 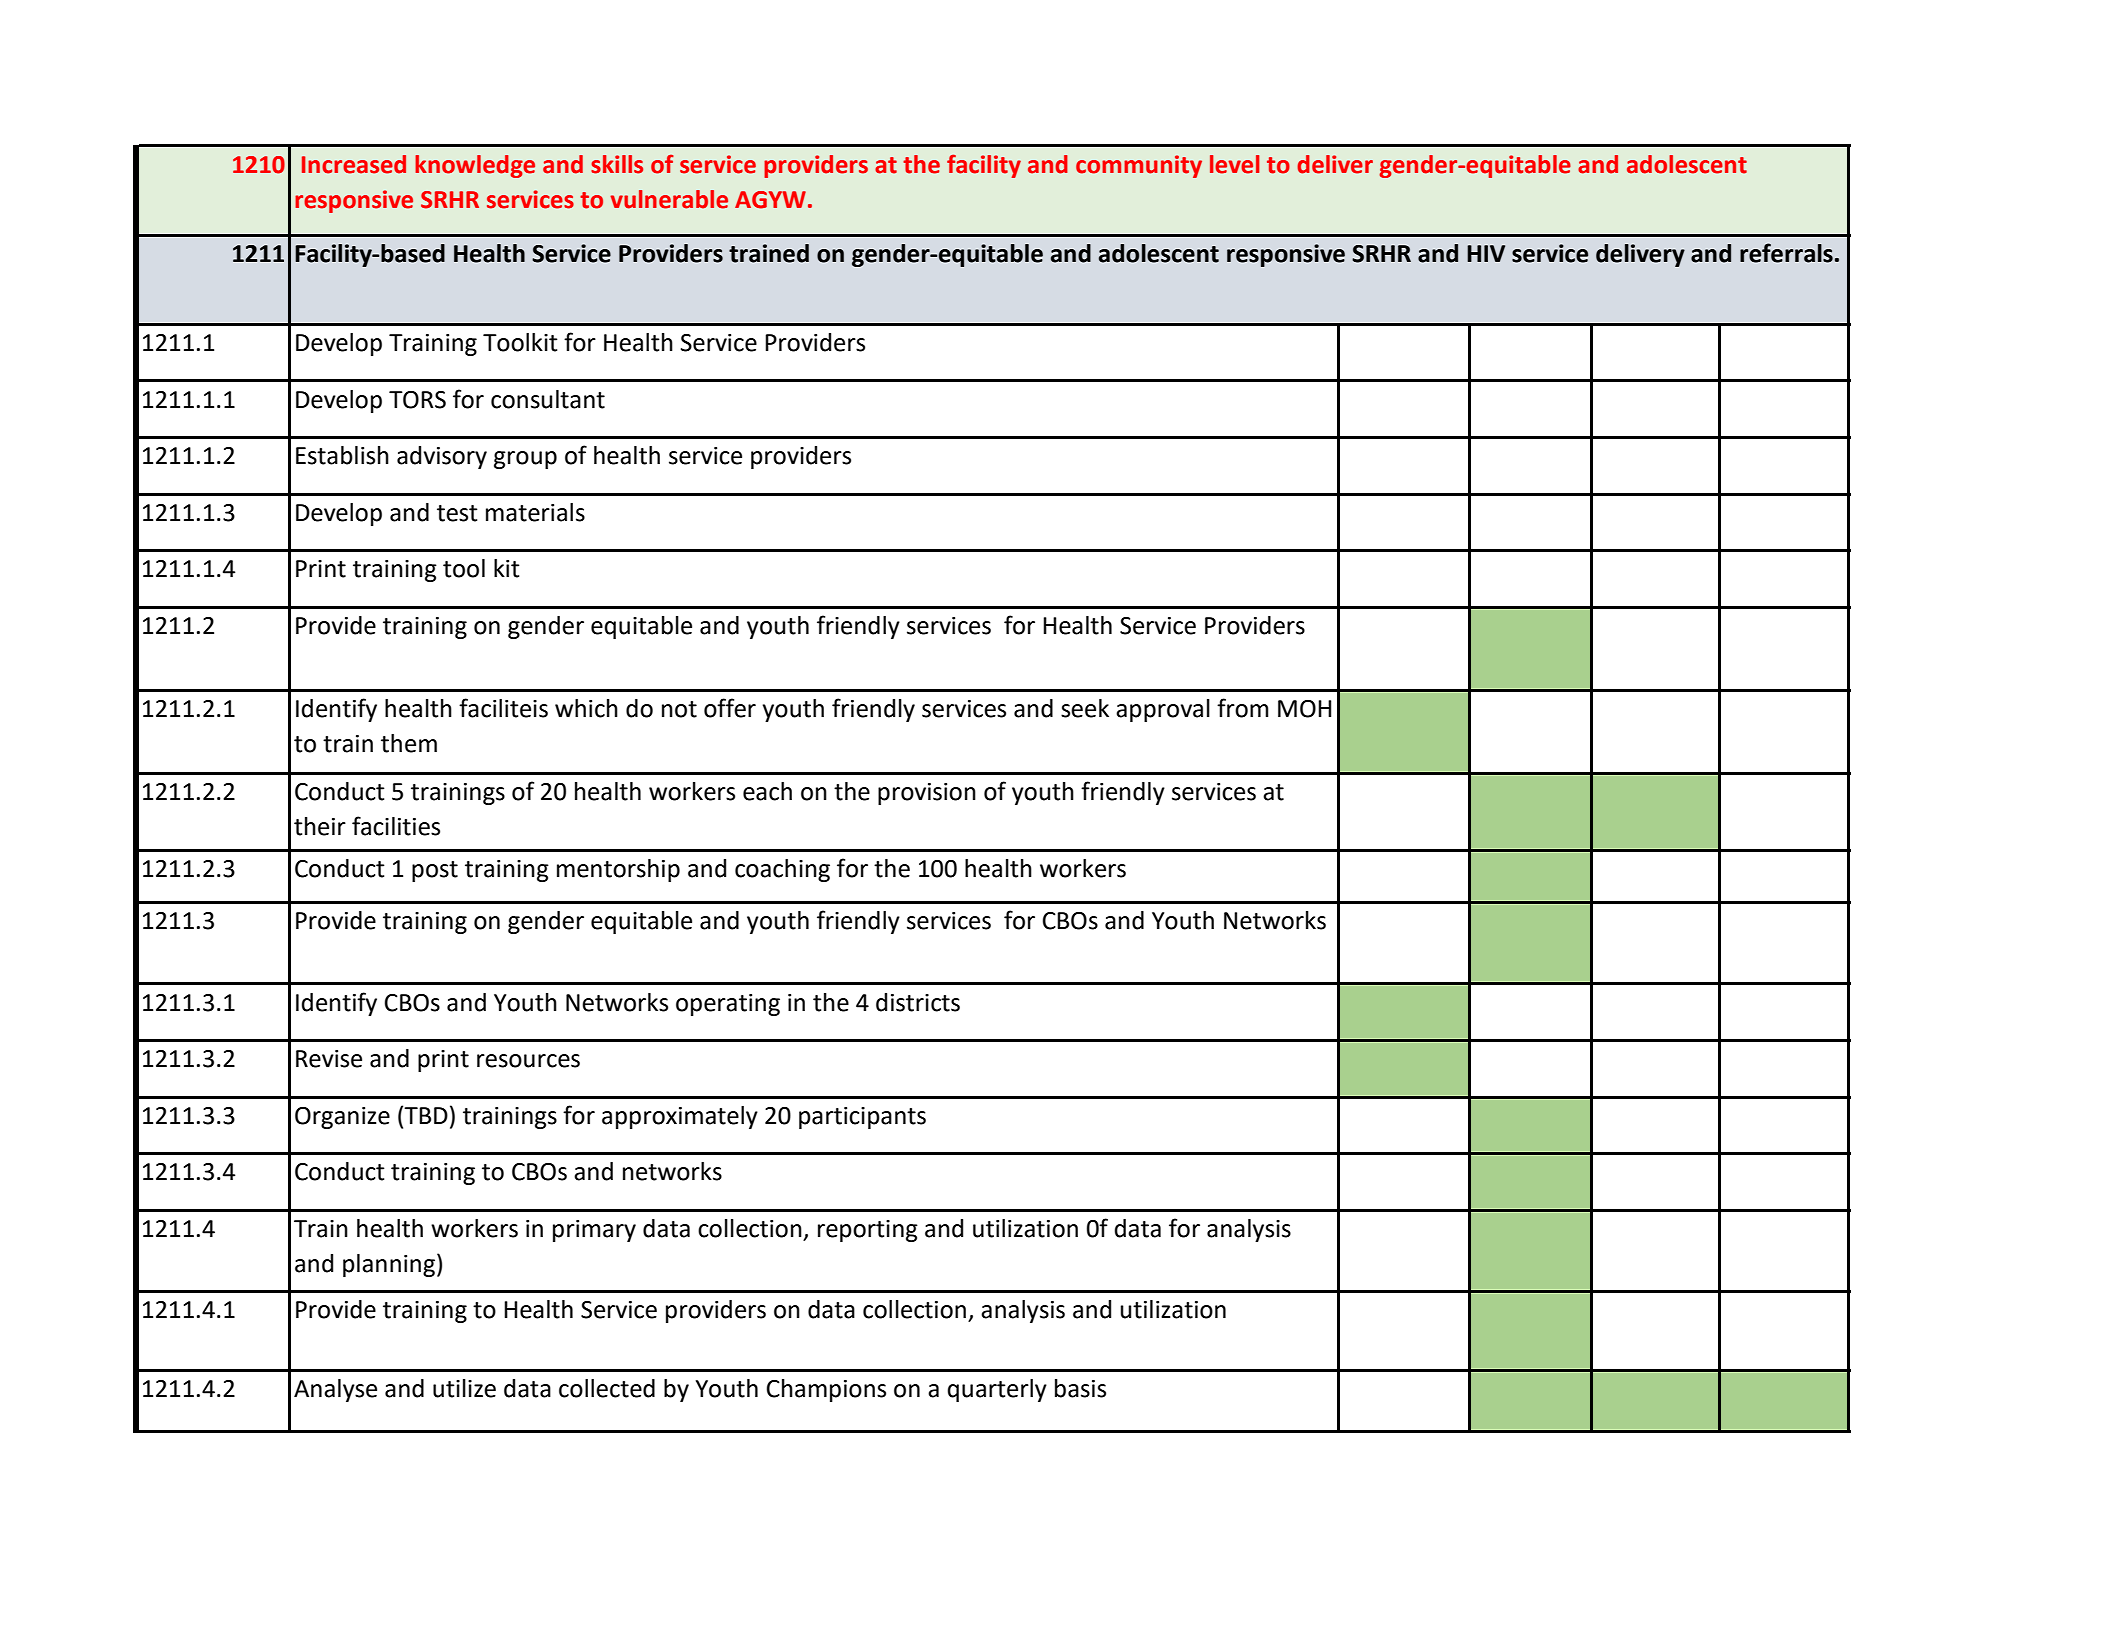 What do you see at coordinates (435, 871) in the screenshot?
I see `post` at bounding box center [435, 871].
